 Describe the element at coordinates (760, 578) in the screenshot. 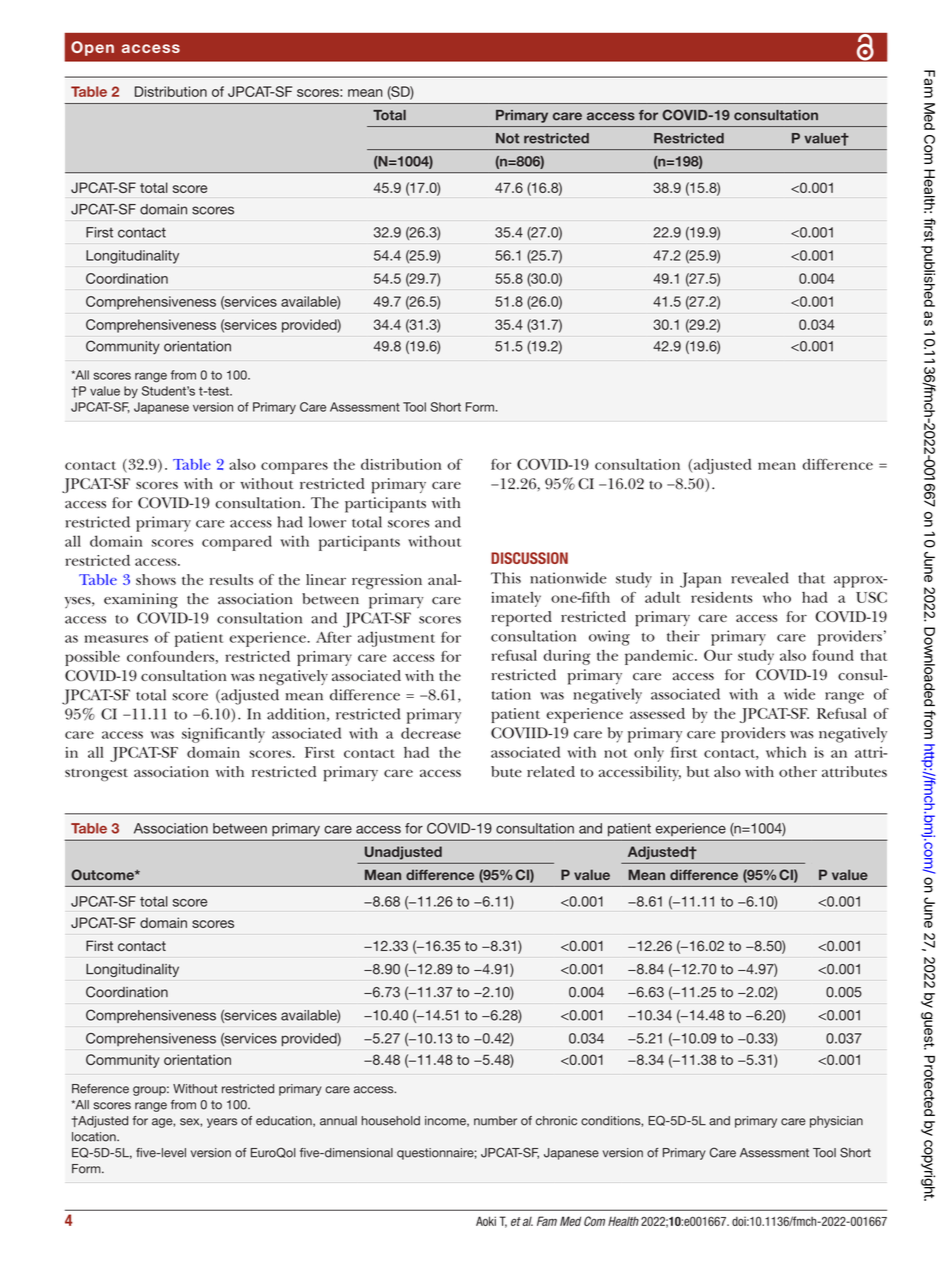

I see `revealed` at that location.
